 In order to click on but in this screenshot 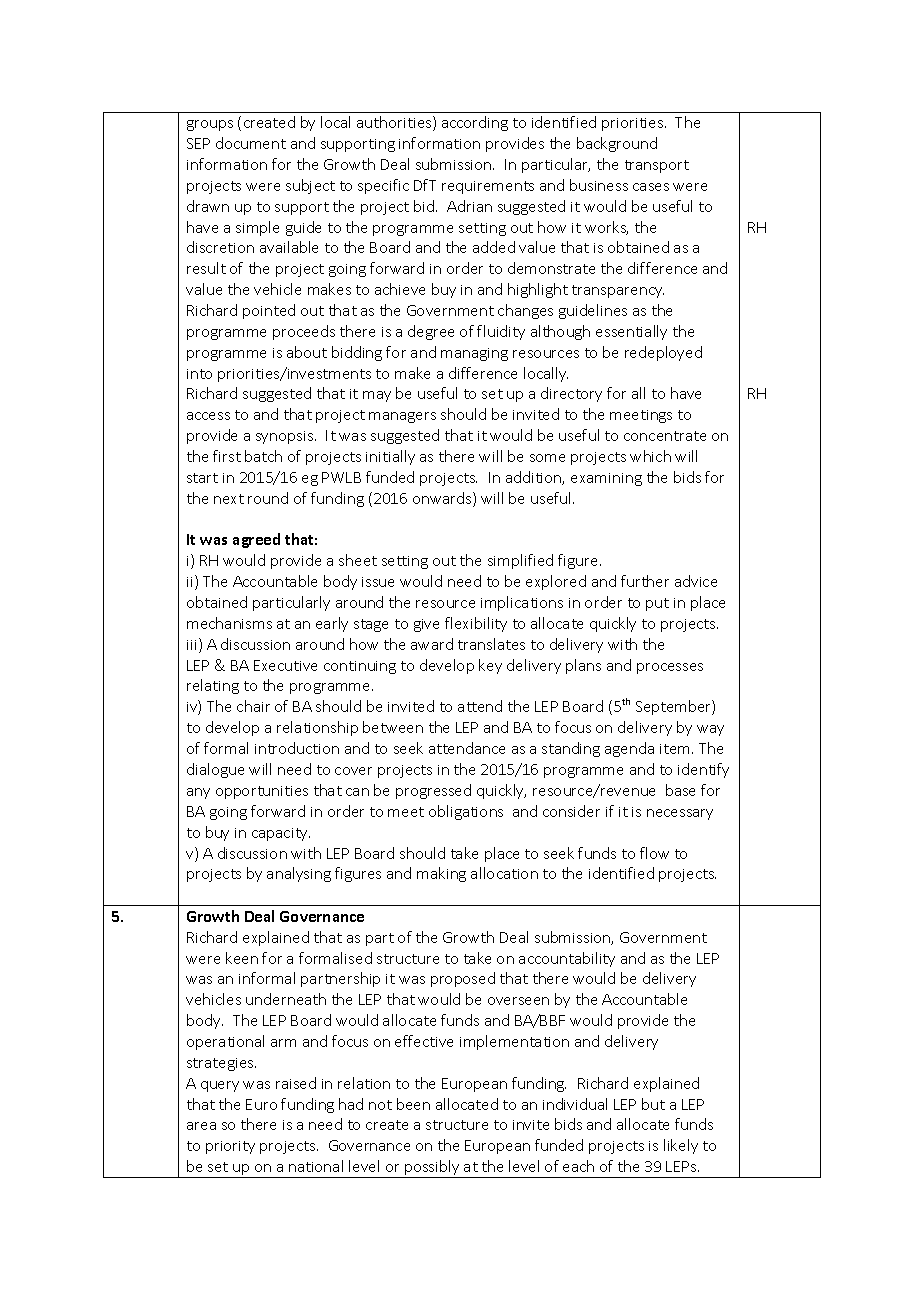, I will do `click(653, 1104)`.
